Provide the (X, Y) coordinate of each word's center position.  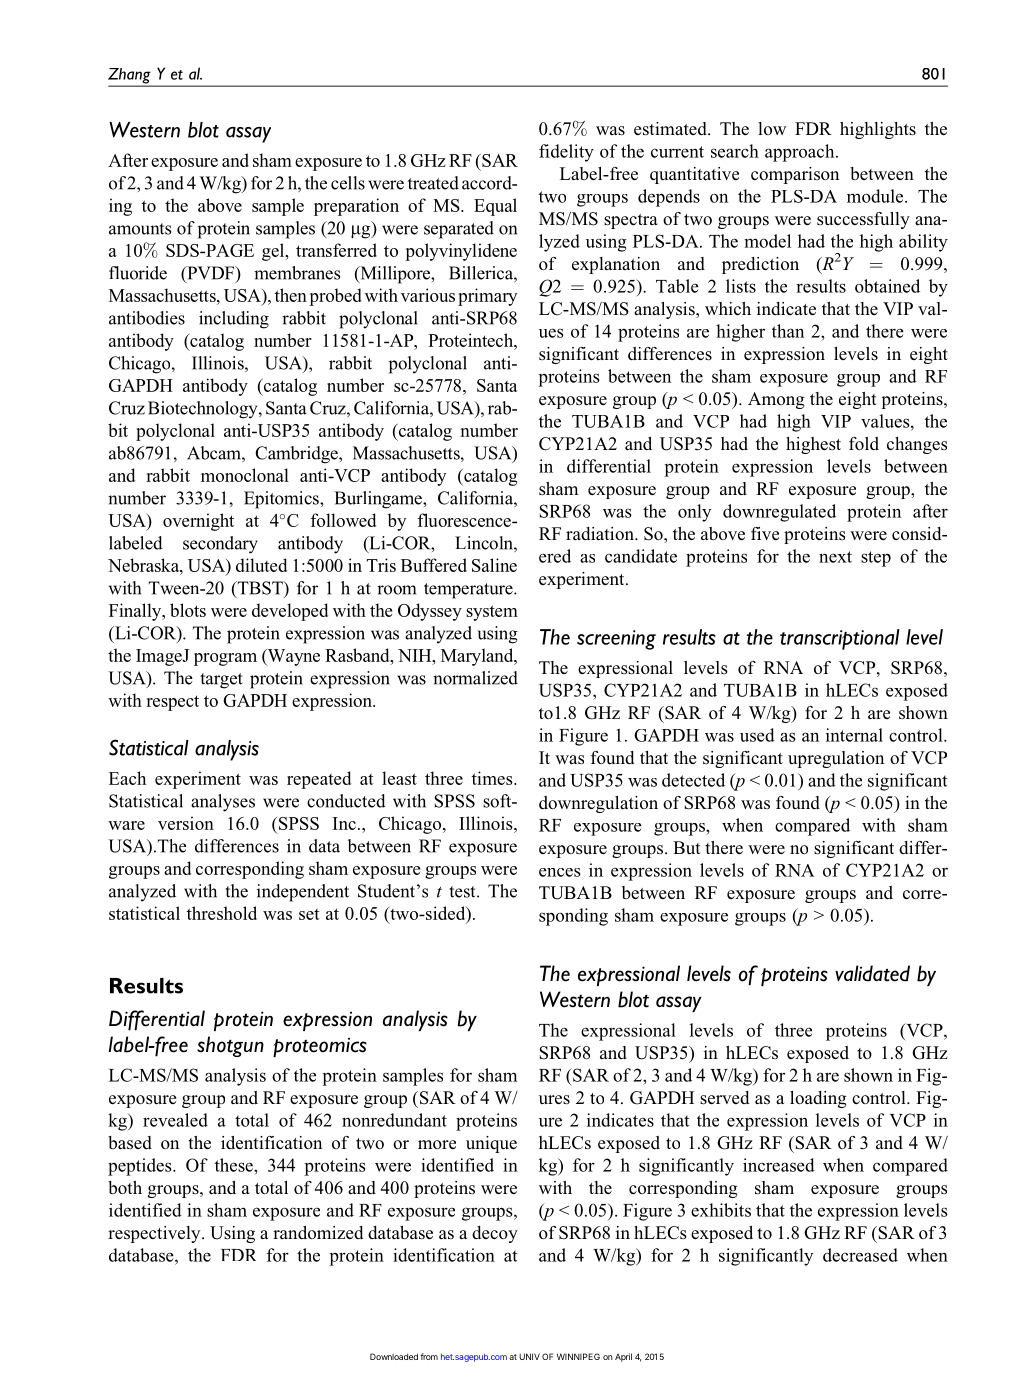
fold (864, 443)
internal (854, 735)
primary (487, 297)
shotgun (230, 1046)
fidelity (566, 153)
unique (491, 1144)
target (221, 681)
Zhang (130, 77)
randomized (318, 1232)
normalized (475, 678)
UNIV (529, 1356)
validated (872, 973)
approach (801, 153)
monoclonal (245, 475)
